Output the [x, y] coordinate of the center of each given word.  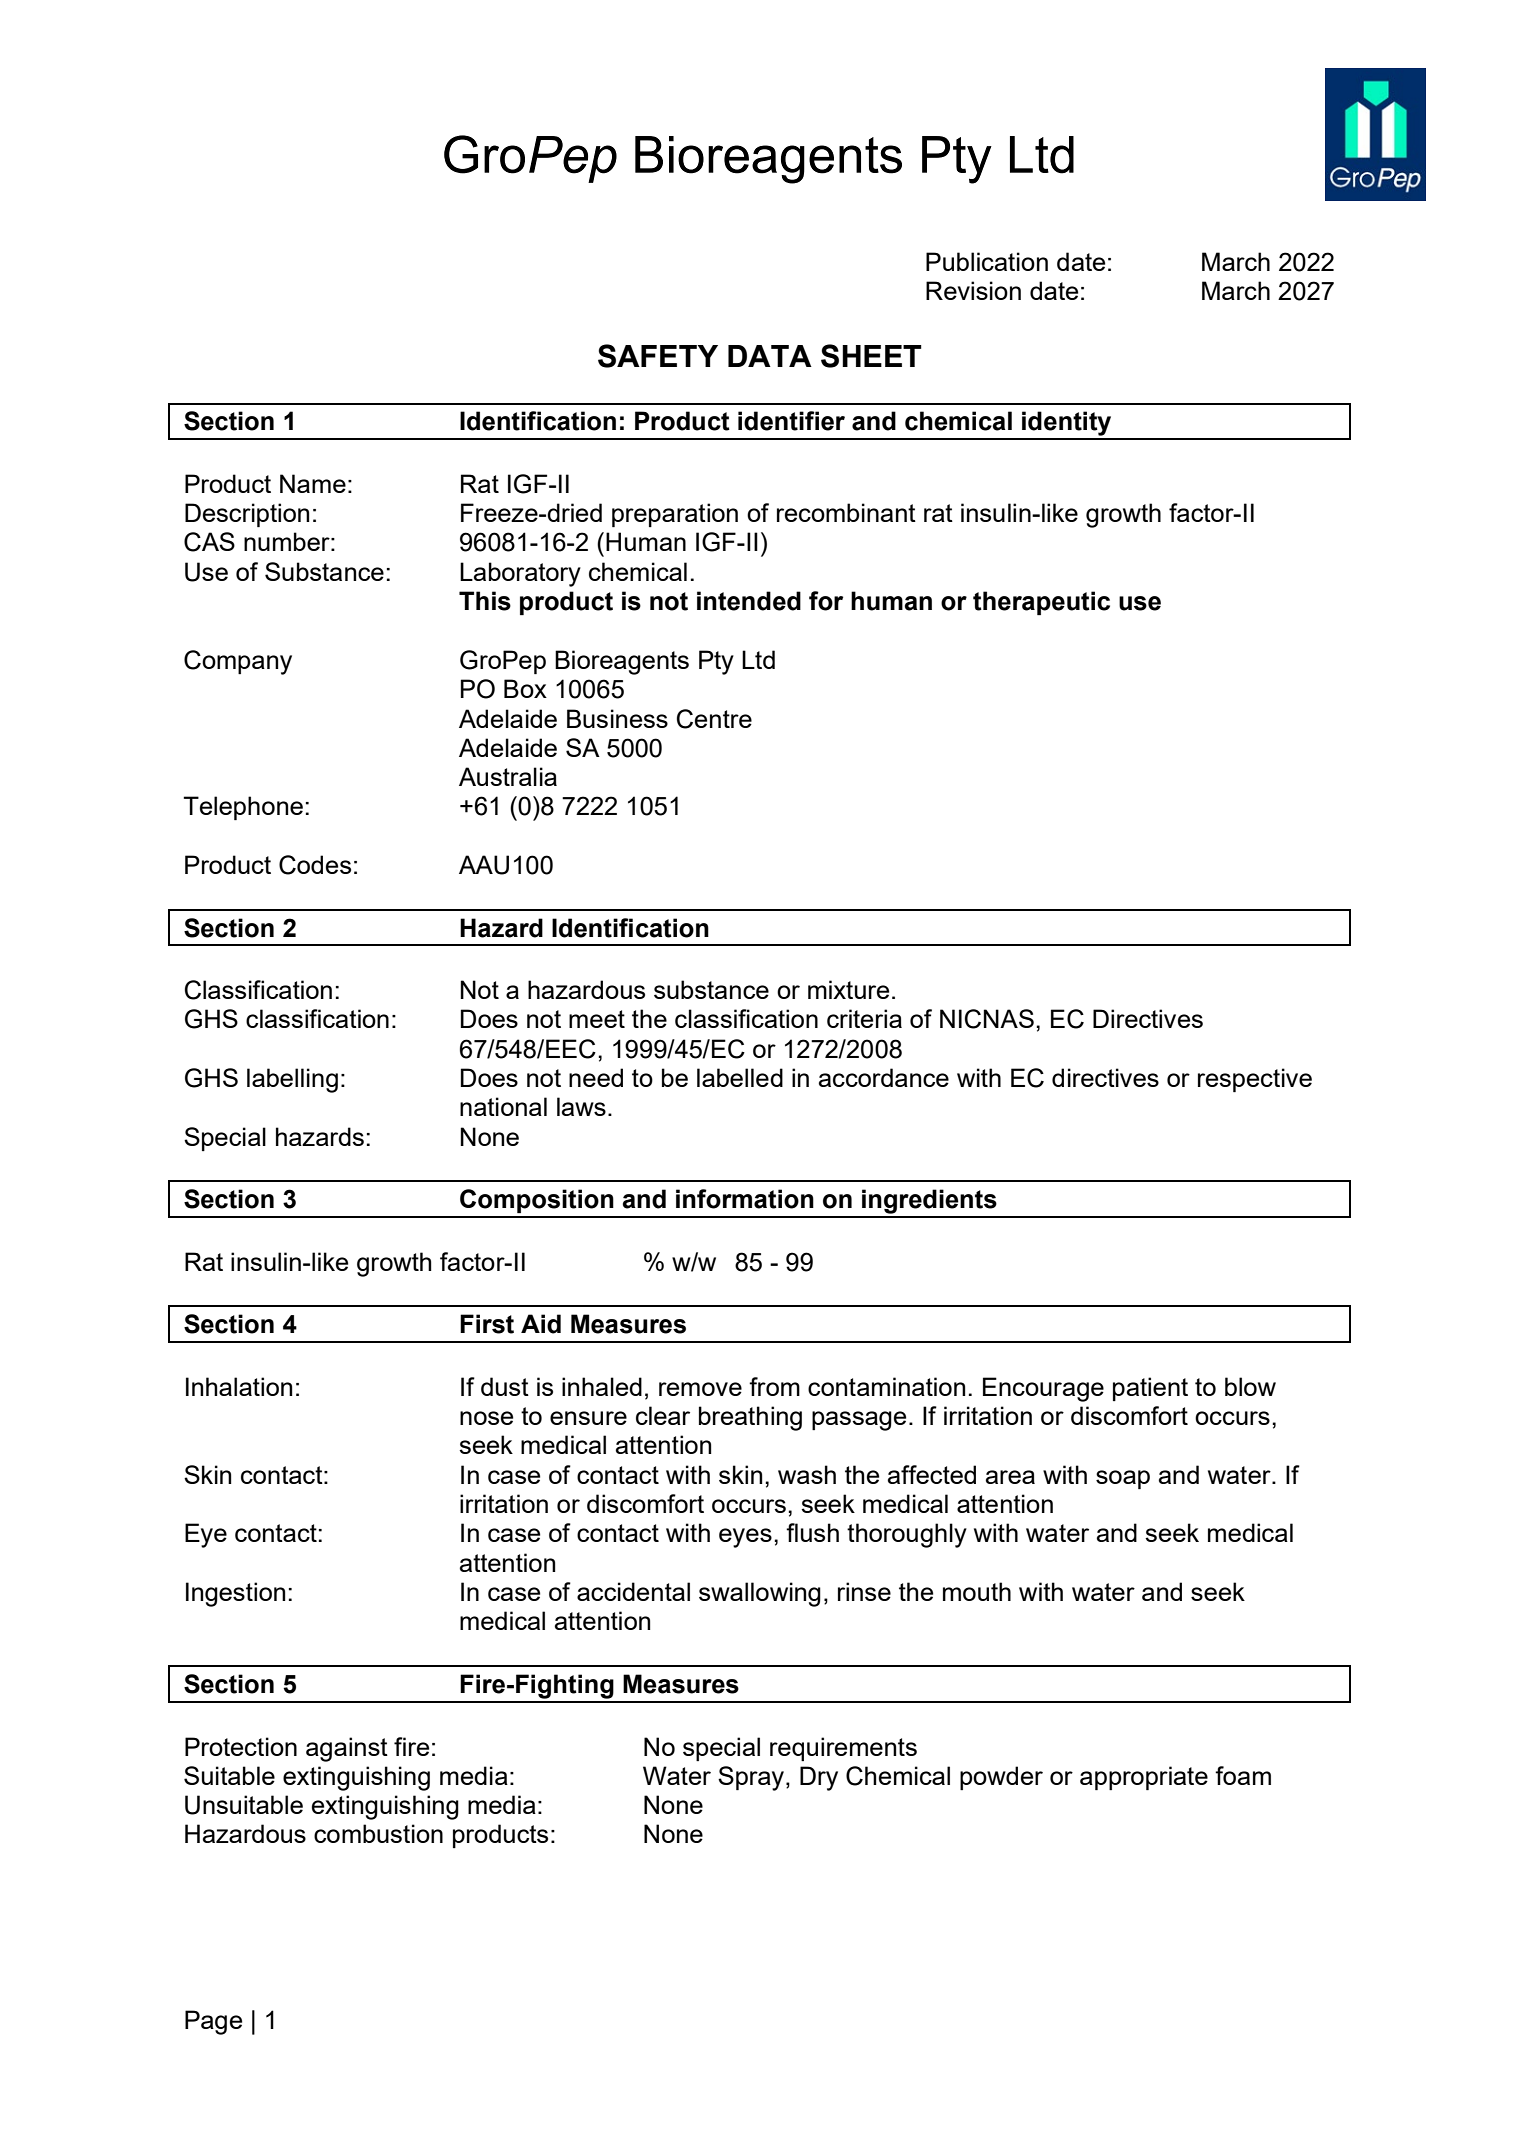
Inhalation [239, 1386]
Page [213, 2022]
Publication [987, 261]
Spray [751, 1778]
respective [1255, 1080]
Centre [714, 719]
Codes [315, 865]
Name [313, 483]
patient [1150, 1389]
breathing [750, 1418]
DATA [770, 356]
